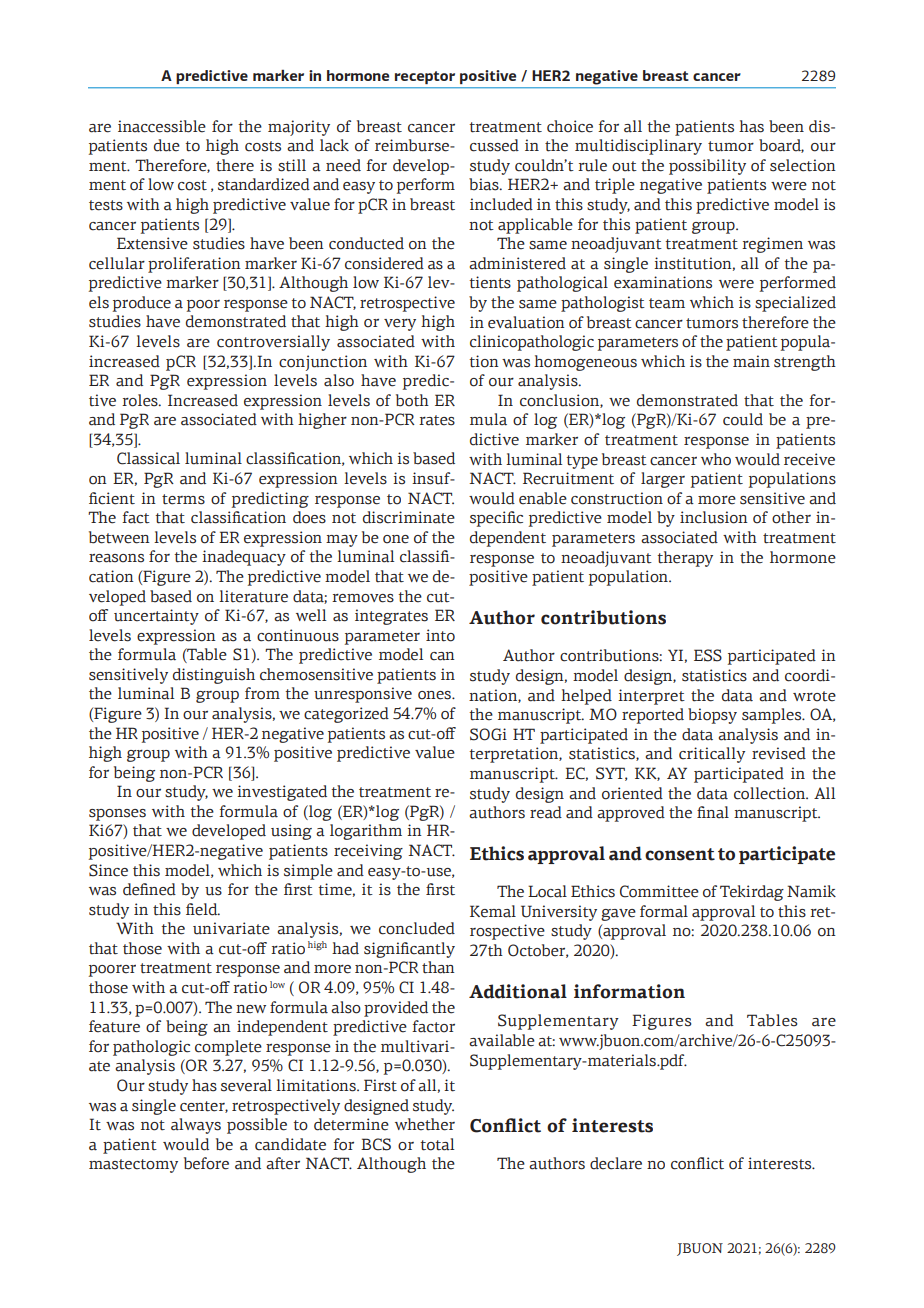  I want to click on receptor, so click(425, 77).
